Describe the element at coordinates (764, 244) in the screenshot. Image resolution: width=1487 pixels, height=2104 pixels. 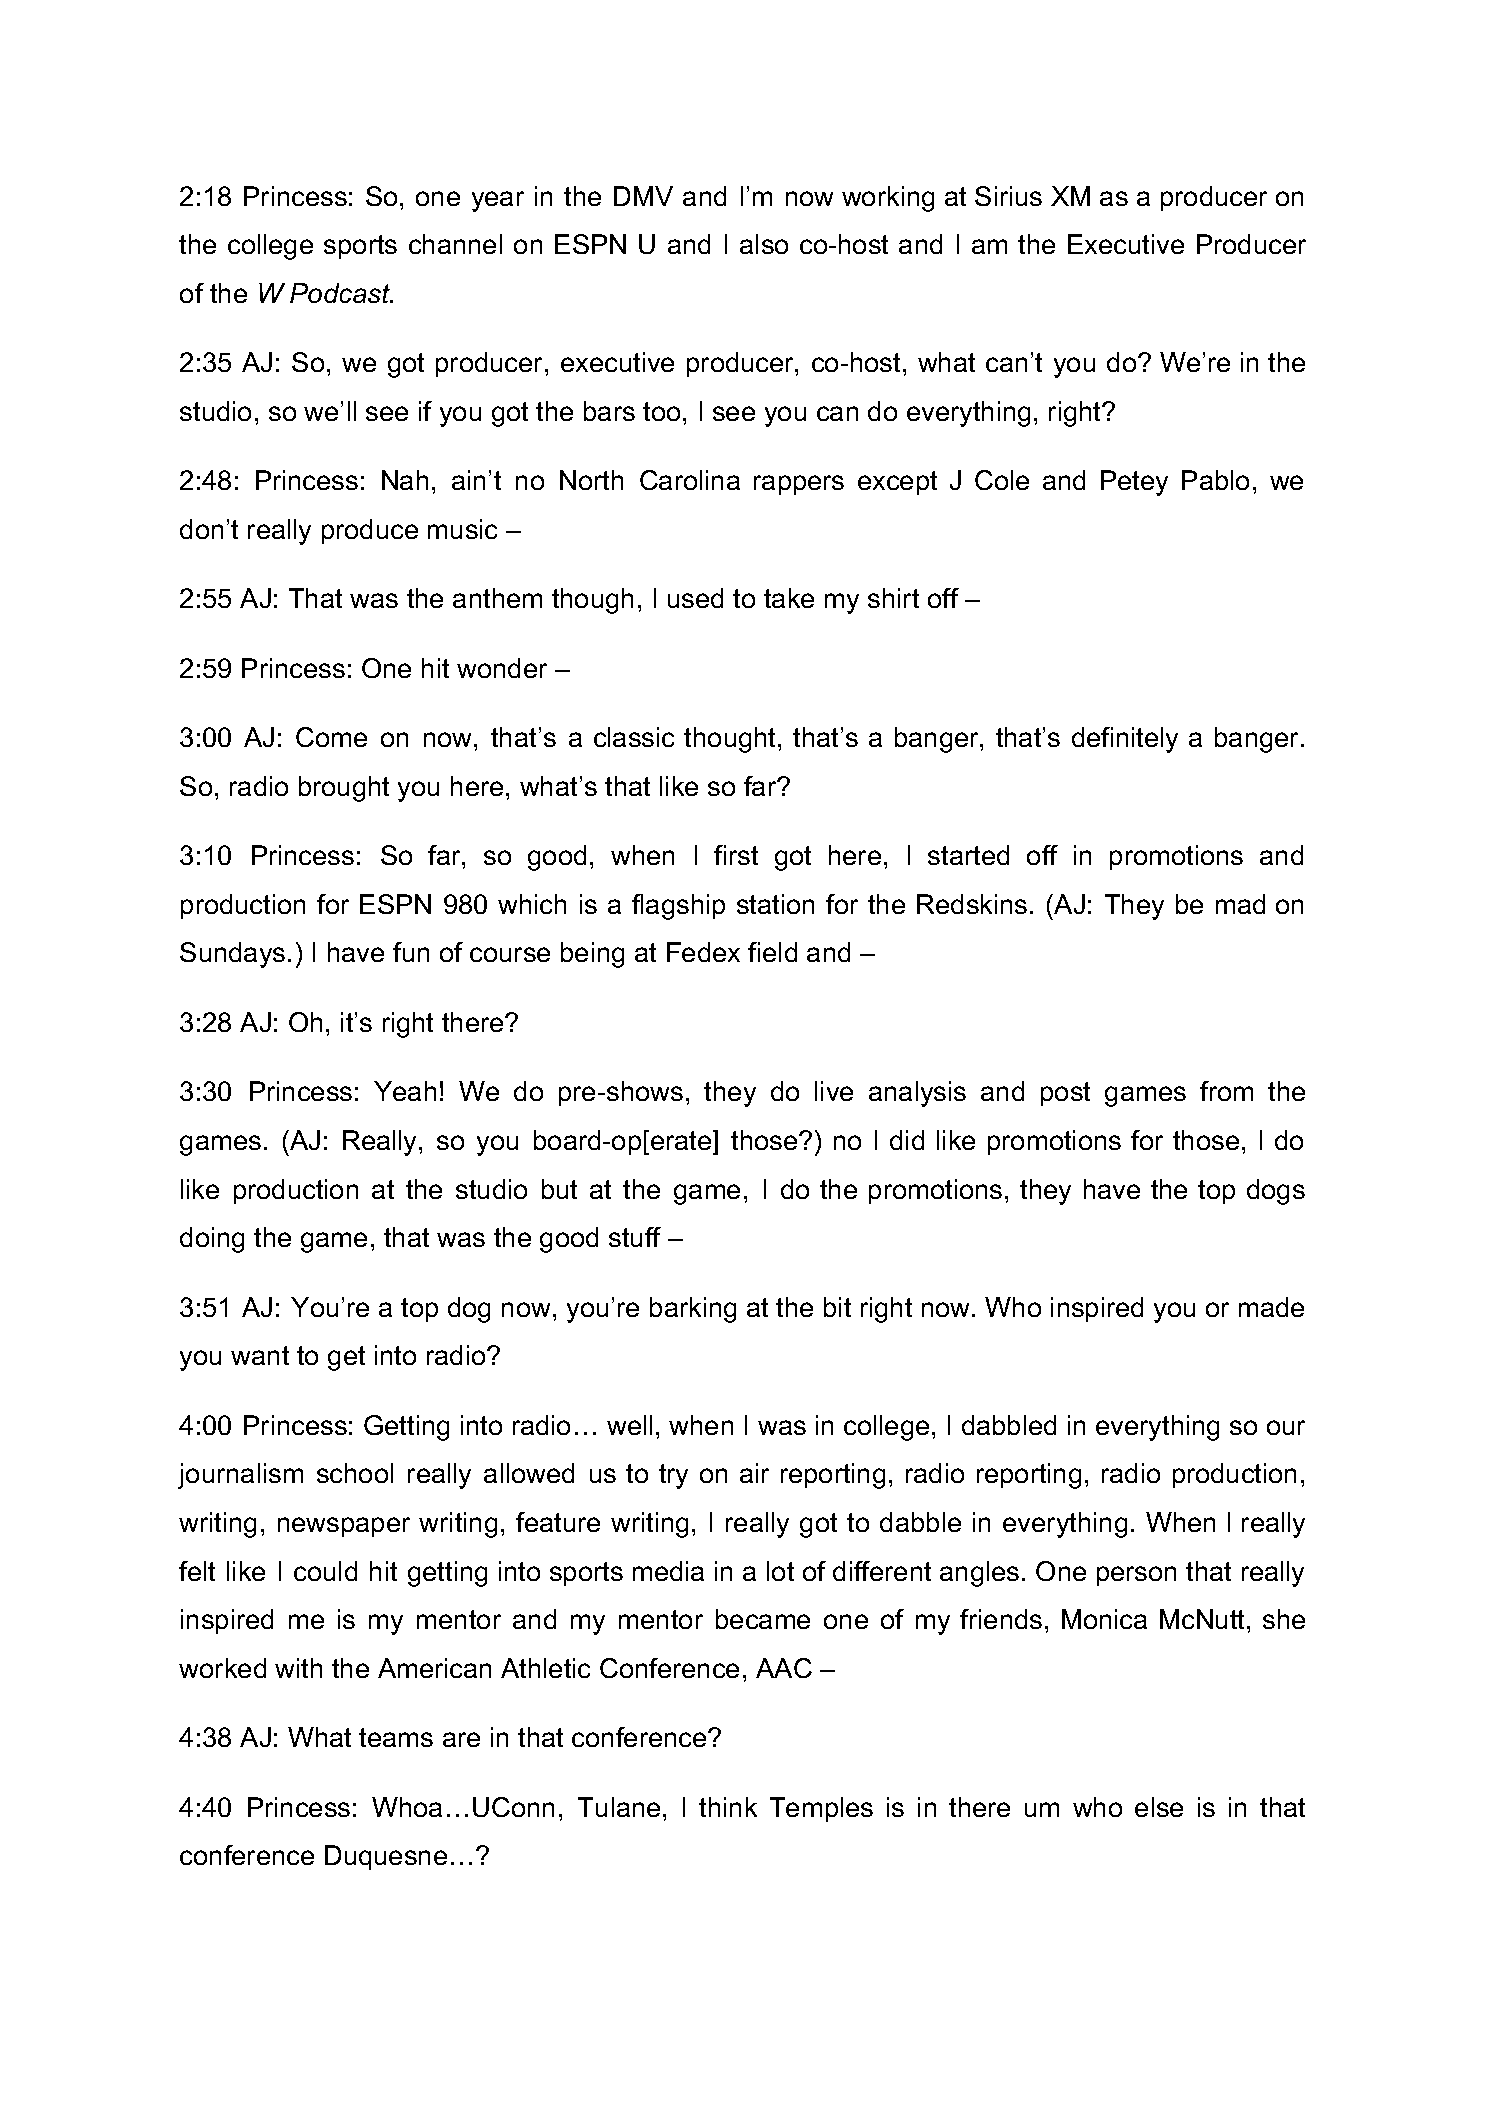
I see `also` at that location.
